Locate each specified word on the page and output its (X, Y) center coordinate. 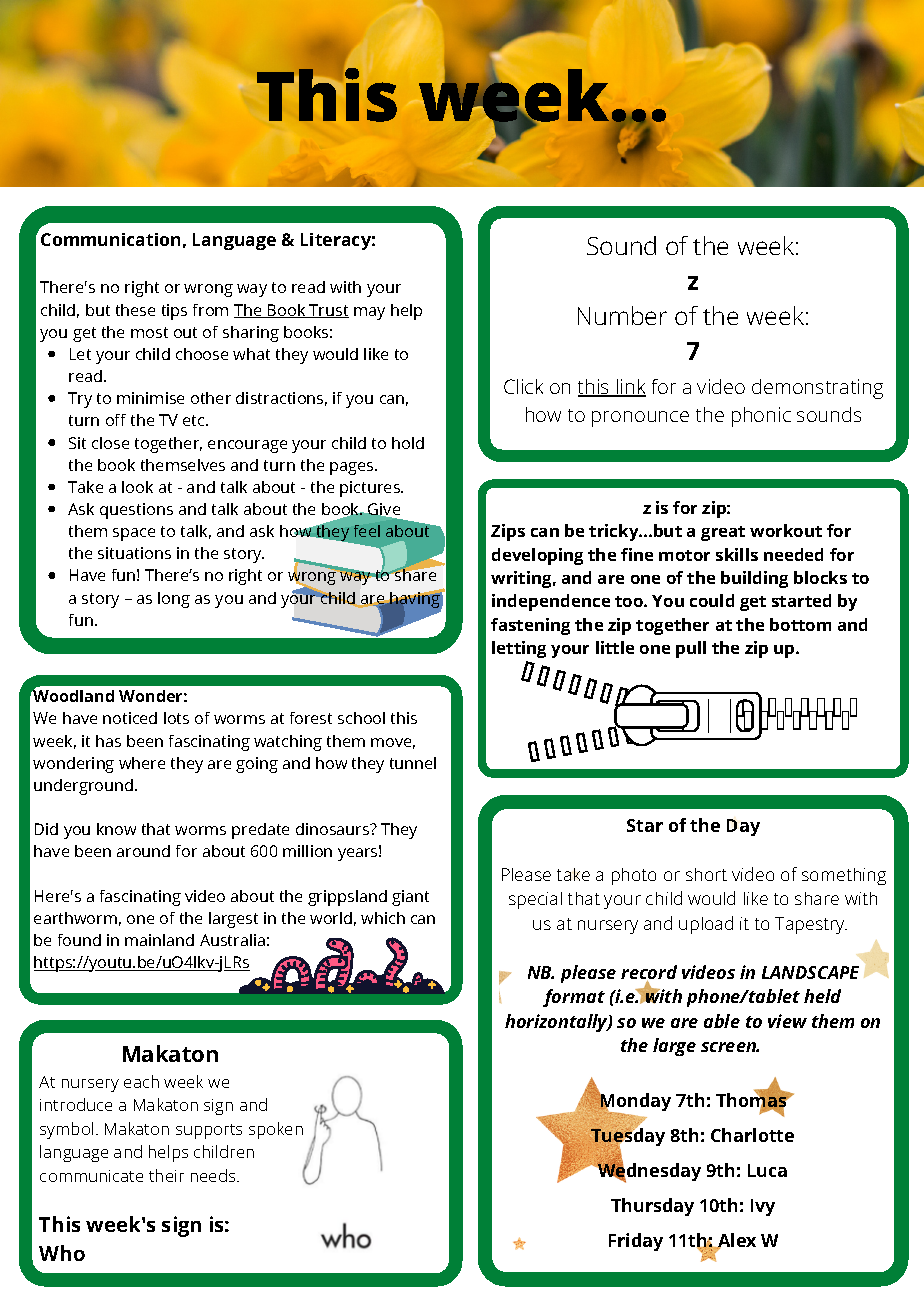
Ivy (763, 1207)
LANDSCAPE (810, 972)
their (166, 1175)
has (108, 741)
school (361, 718)
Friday (636, 1242)
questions (136, 511)
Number (622, 315)
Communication (110, 239)
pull (691, 649)
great (723, 533)
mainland (159, 940)
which (383, 918)
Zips (508, 532)
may (369, 313)
